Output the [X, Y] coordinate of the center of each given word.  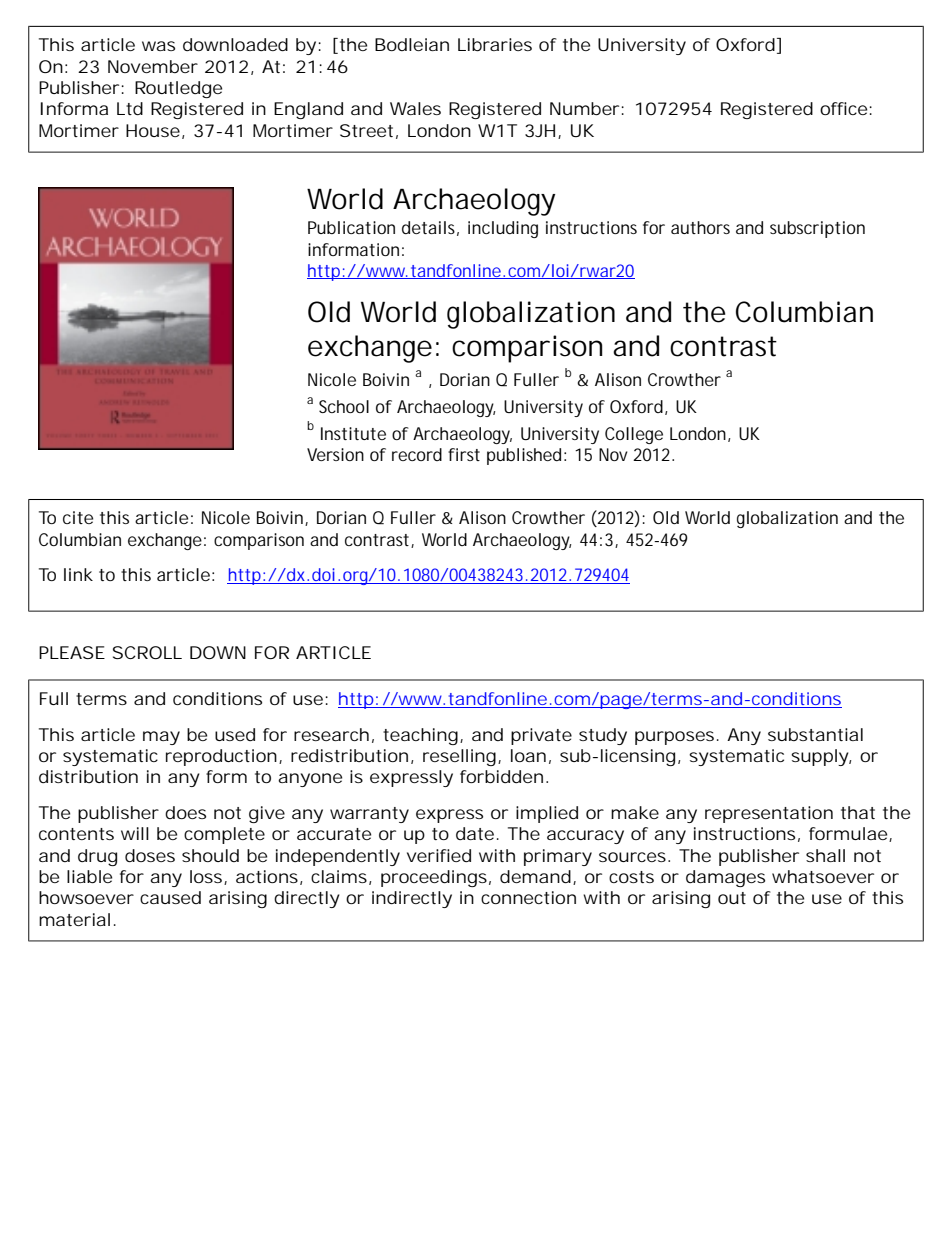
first [464, 454]
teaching [420, 736]
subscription [817, 229]
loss [207, 877]
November [153, 66]
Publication [351, 227]
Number [586, 109]
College [634, 435]
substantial [815, 734]
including [503, 229]
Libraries [495, 45]
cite [78, 517]
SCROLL [147, 652]
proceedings [434, 878]
